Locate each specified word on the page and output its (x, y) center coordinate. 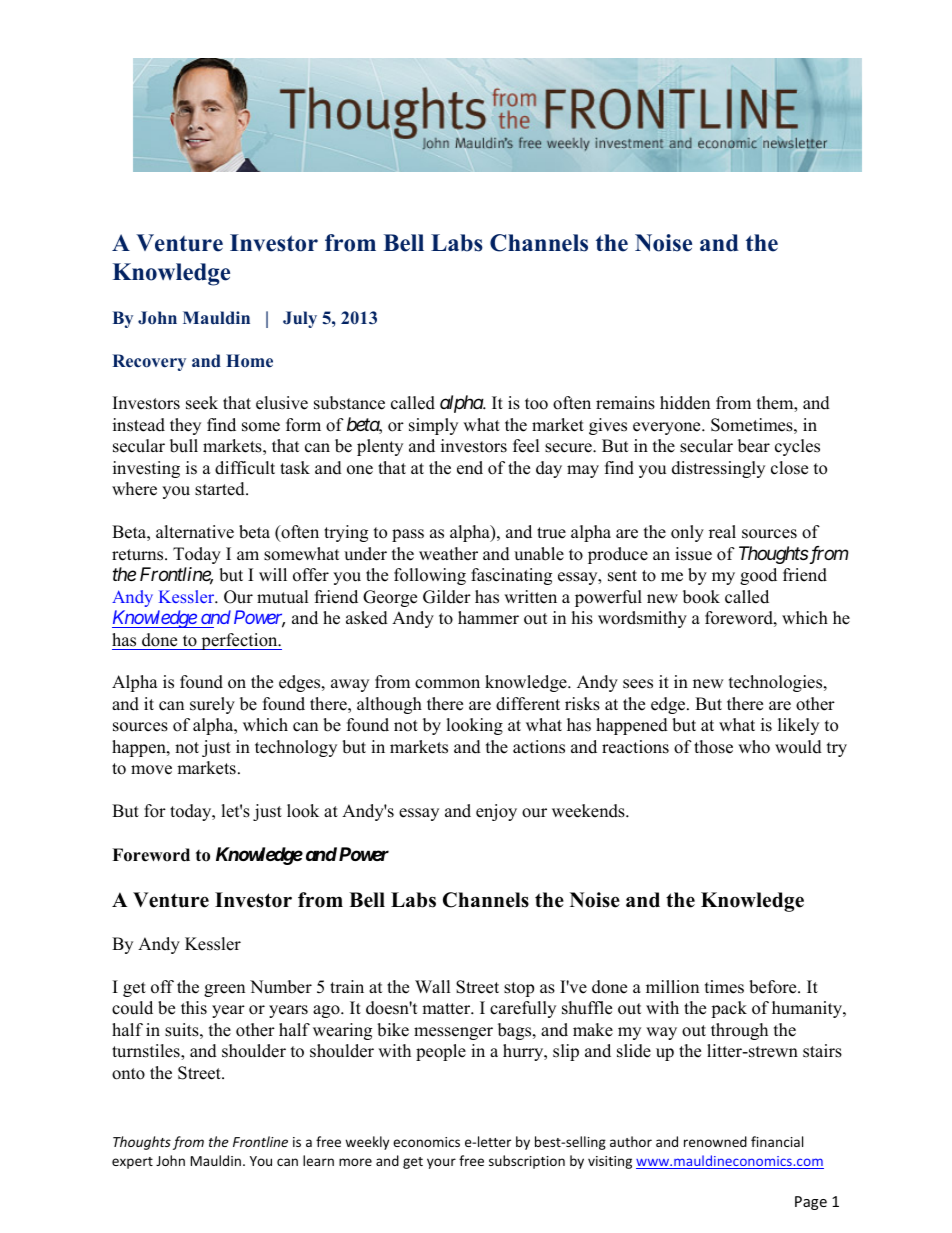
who (754, 747)
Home (249, 361)
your (441, 1163)
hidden (685, 403)
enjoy (496, 812)
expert (132, 1163)
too (536, 404)
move (151, 770)
